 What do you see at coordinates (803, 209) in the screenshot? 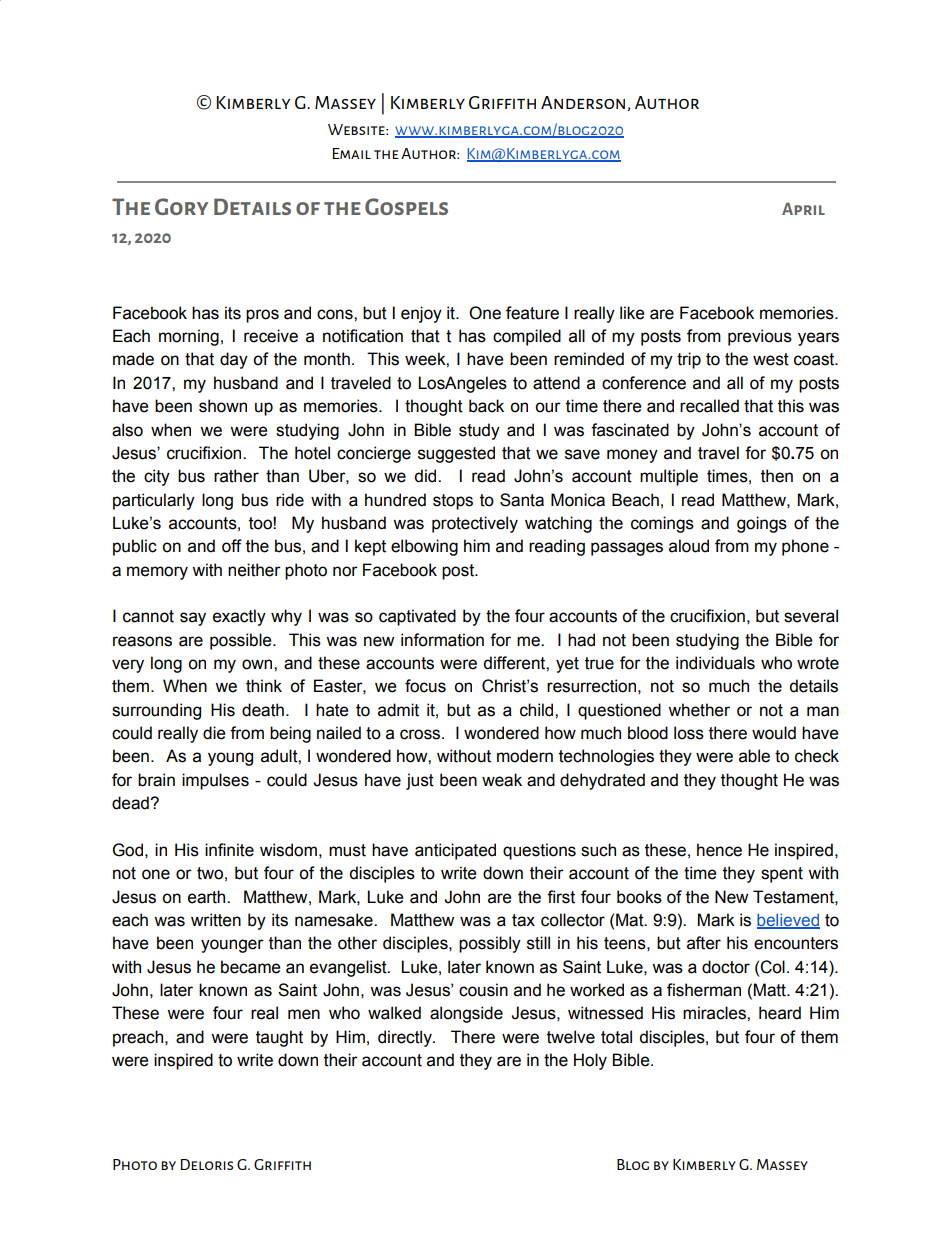
I see `April` at bounding box center [803, 209].
